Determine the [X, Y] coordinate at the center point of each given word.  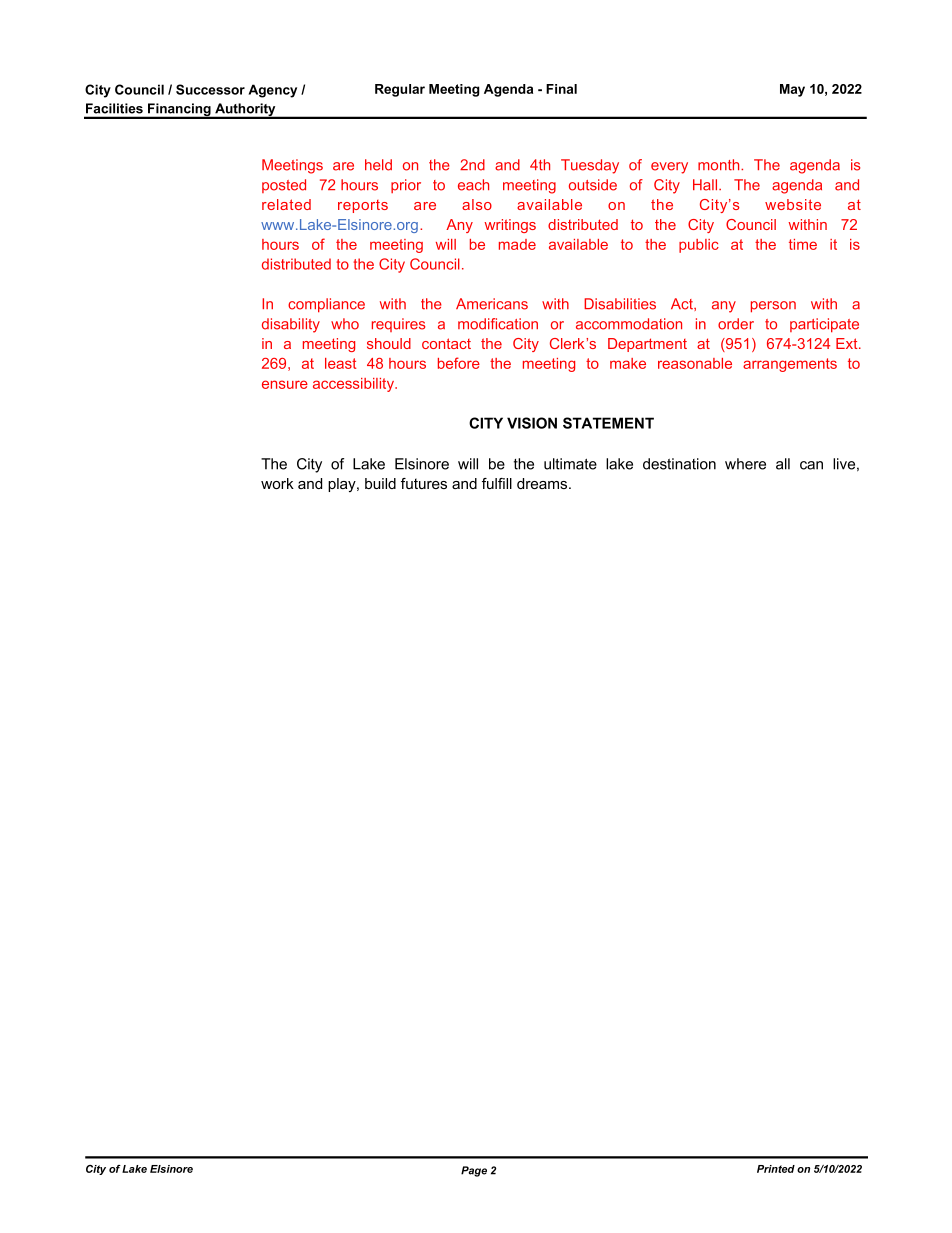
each [473, 185]
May [792, 90]
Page [474, 1171]
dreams [543, 483]
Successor [210, 89]
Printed [776, 1169]
